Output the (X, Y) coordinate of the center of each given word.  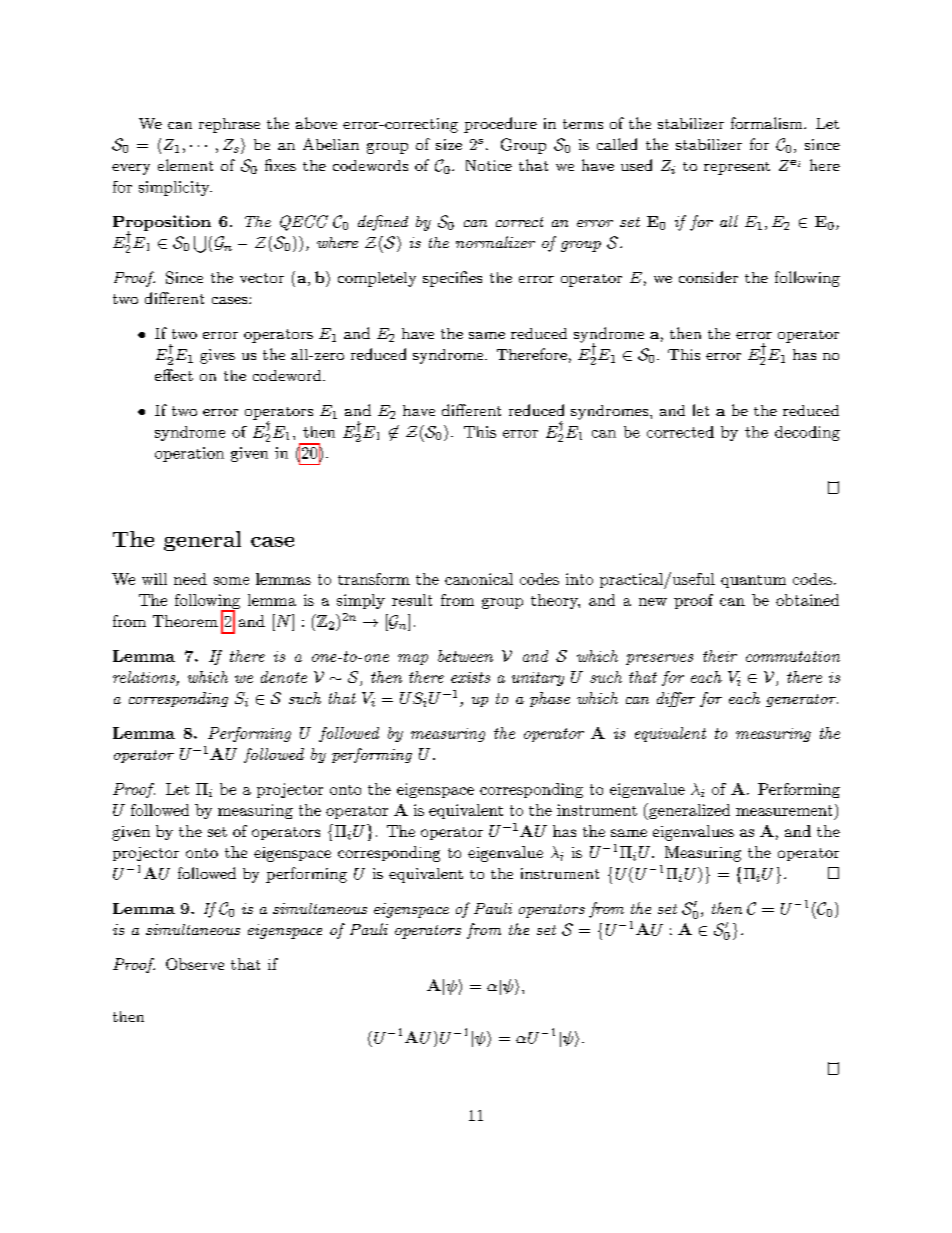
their (720, 656)
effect (174, 375)
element (185, 165)
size (449, 144)
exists (470, 677)
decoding (807, 433)
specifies (452, 279)
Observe (195, 964)
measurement (784, 810)
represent (737, 168)
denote (284, 677)
